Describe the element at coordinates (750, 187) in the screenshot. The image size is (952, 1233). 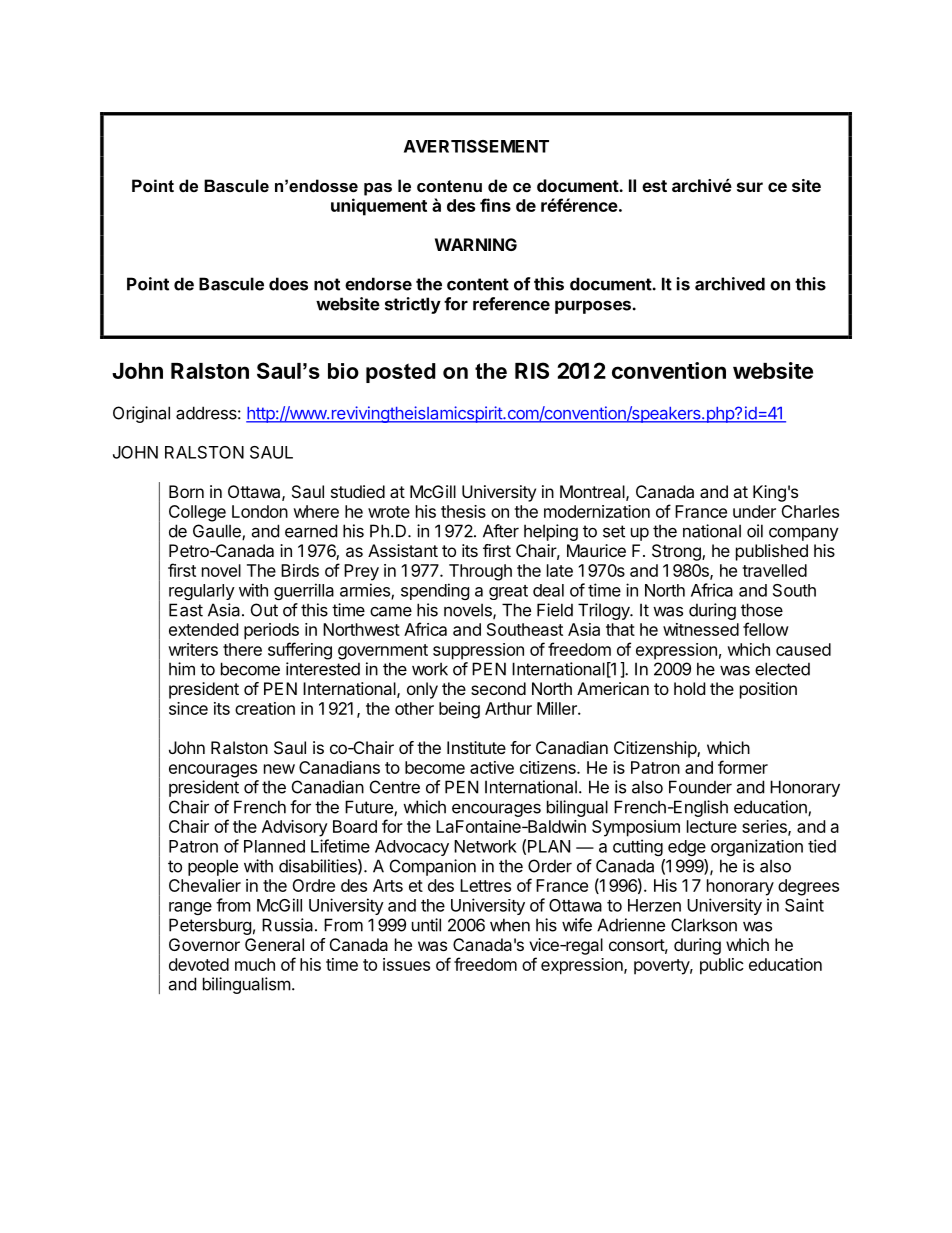
I see `sur` at that location.
